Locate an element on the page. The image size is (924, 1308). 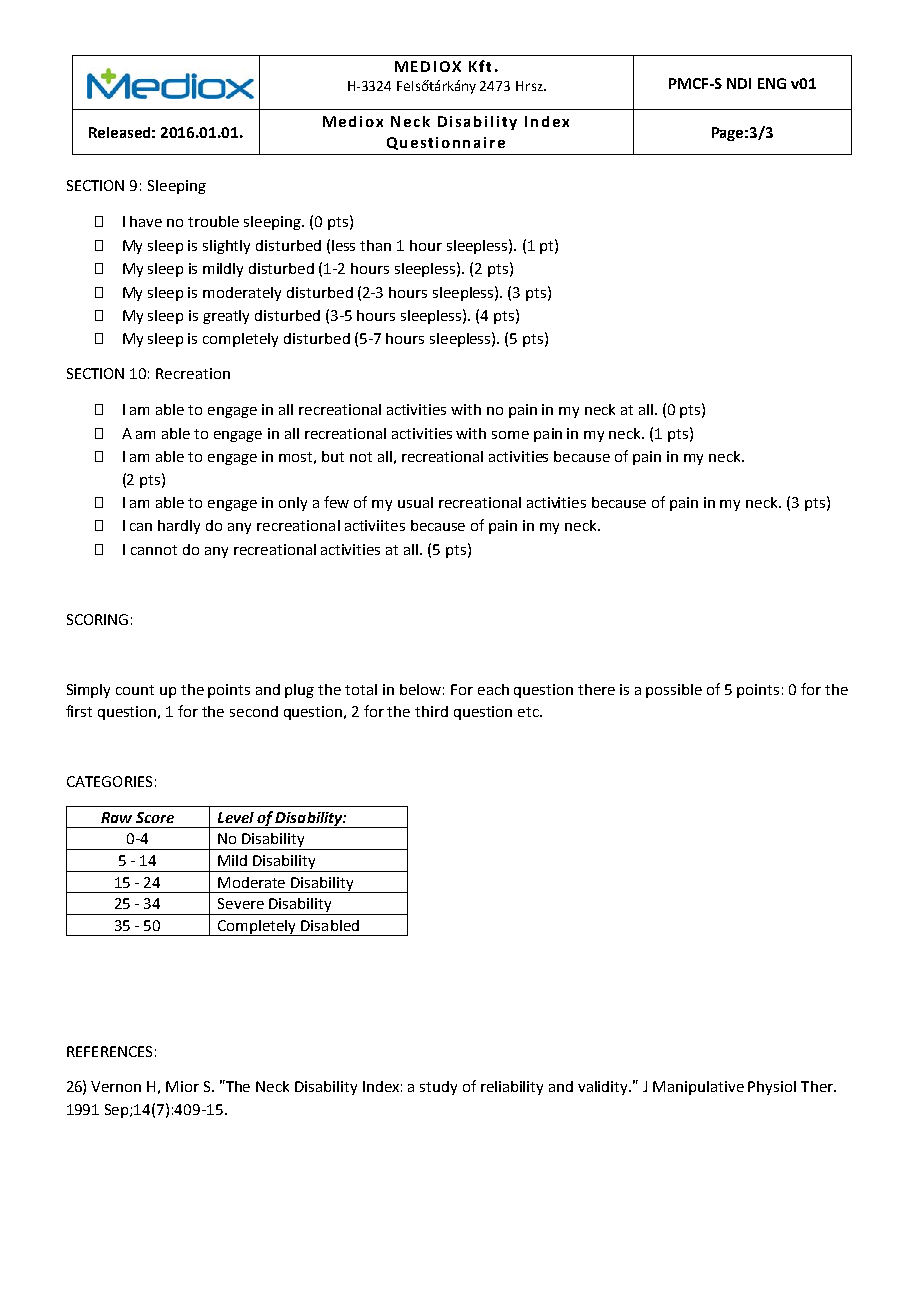
have is located at coordinates (146, 221).
